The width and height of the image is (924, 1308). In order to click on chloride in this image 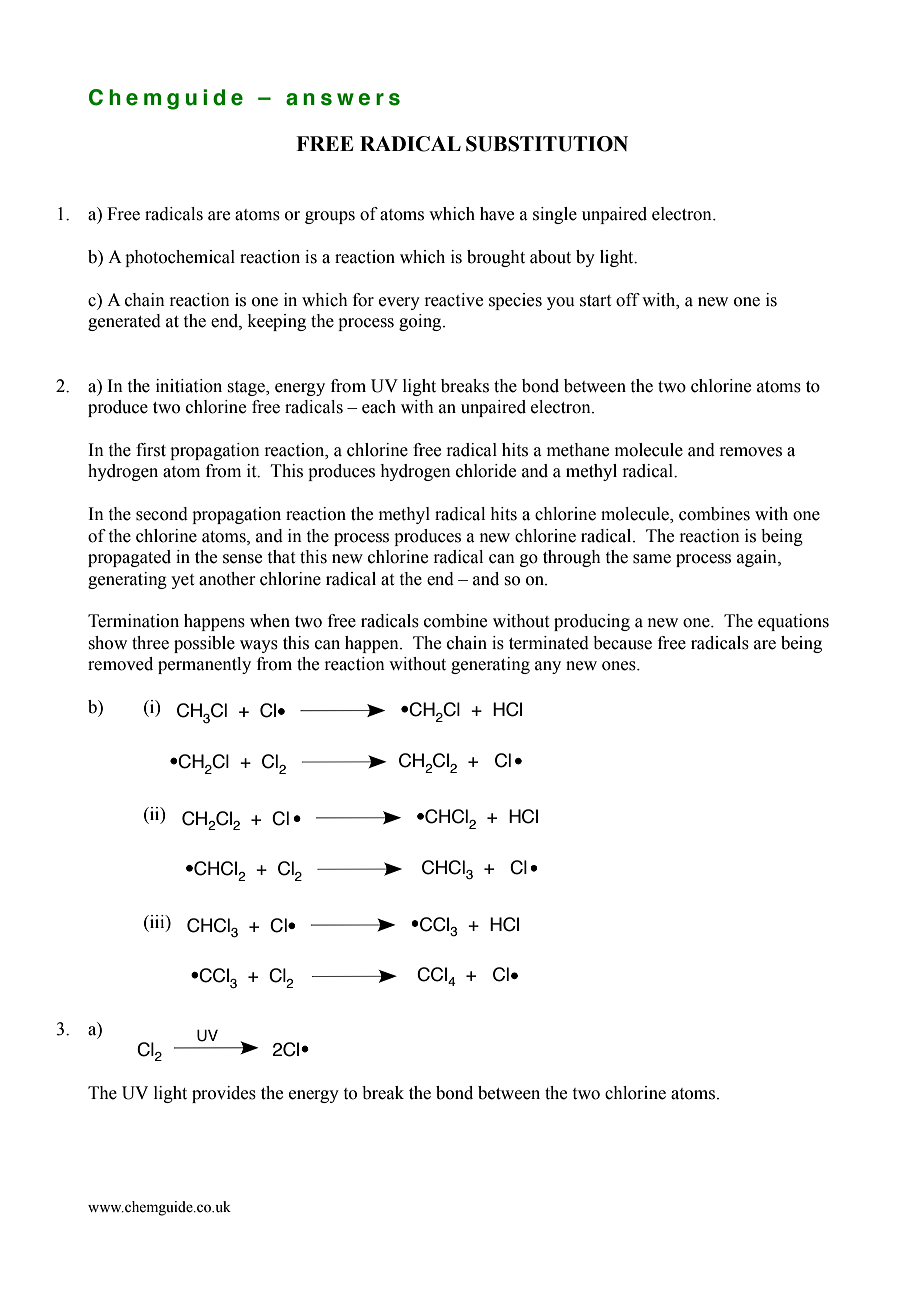, I will do `click(486, 471)`.
